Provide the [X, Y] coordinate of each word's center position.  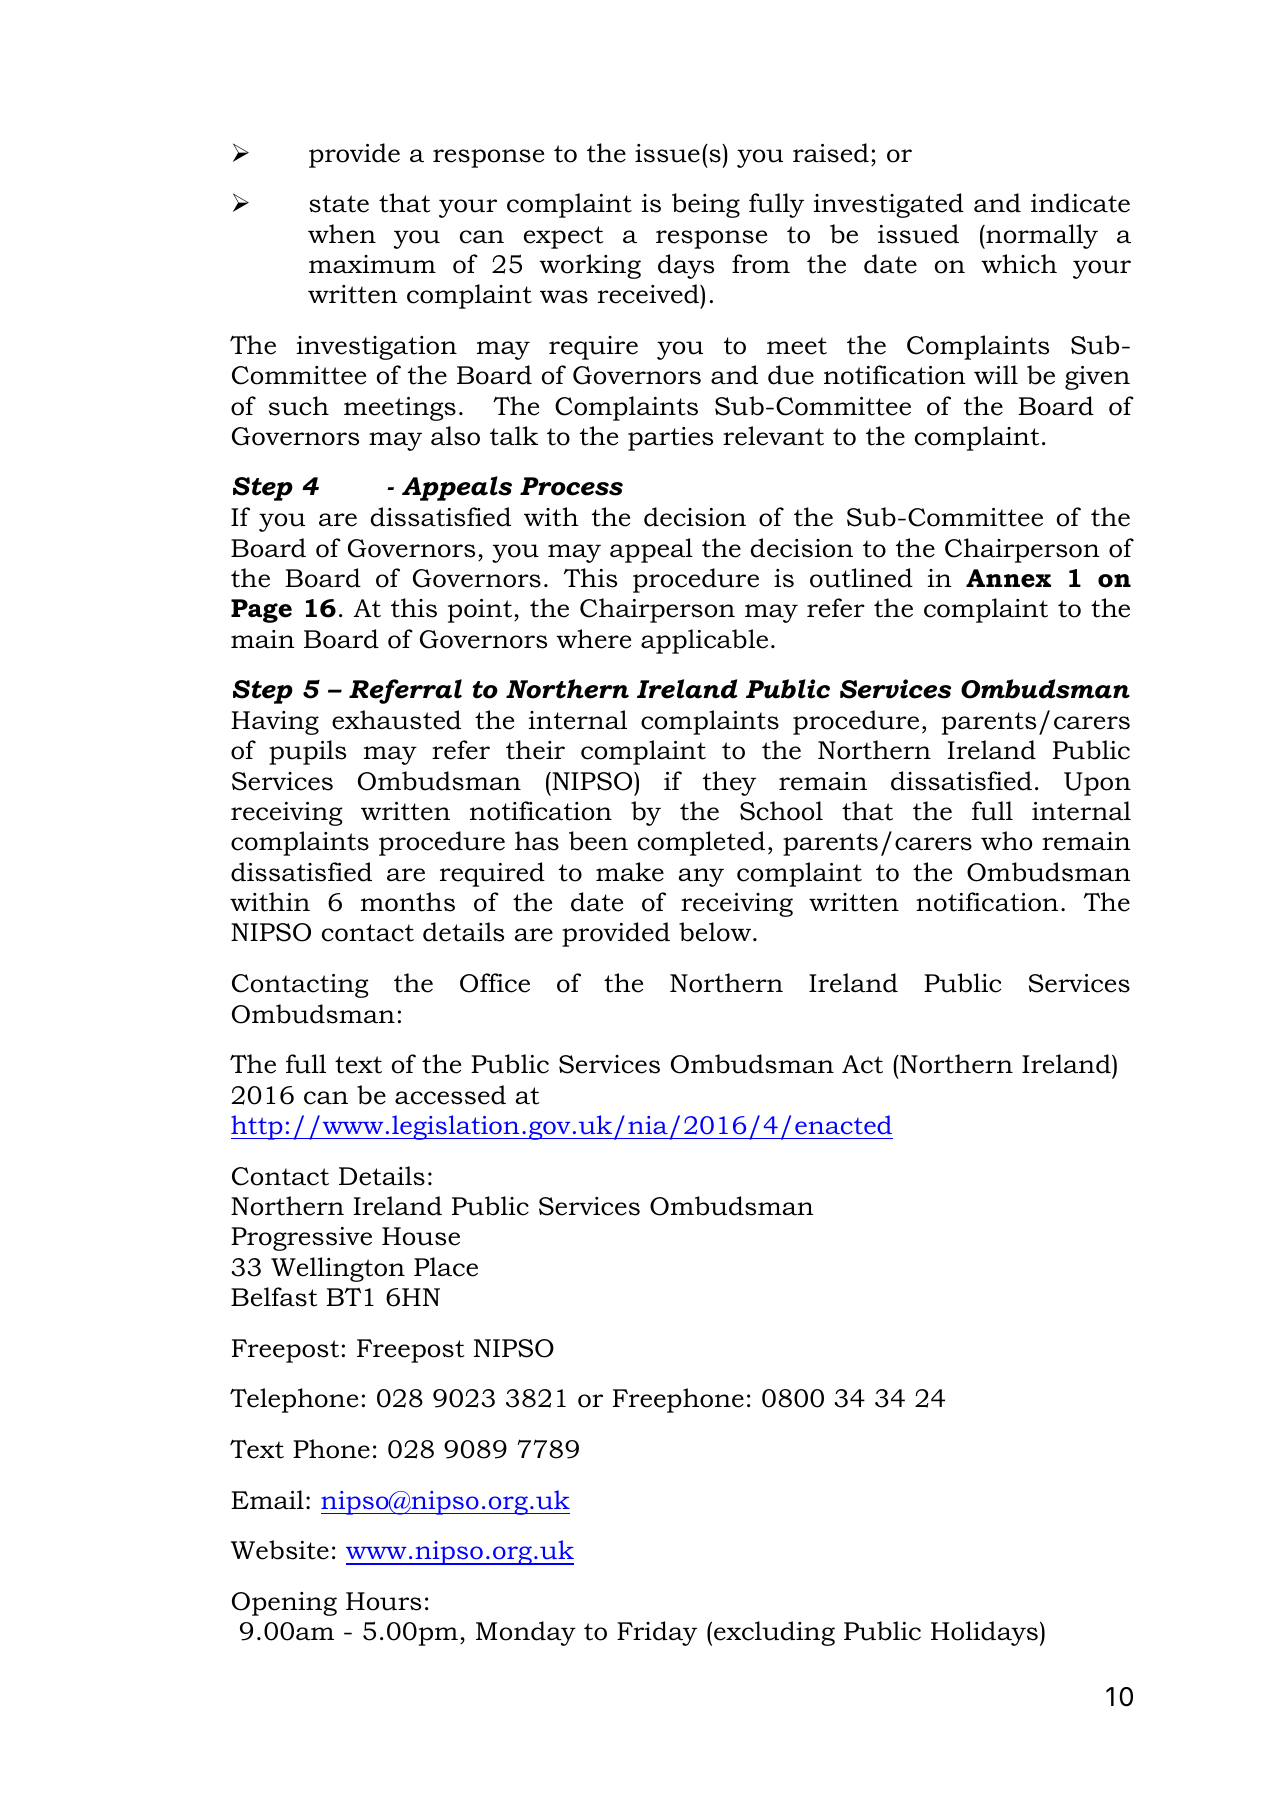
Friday [657, 1633]
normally [1041, 236]
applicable [704, 641]
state [339, 204]
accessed [450, 1095]
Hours [383, 1601]
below [715, 932]
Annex [1008, 578]
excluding [774, 1633]
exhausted [396, 720]
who [1006, 841]
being [706, 205]
